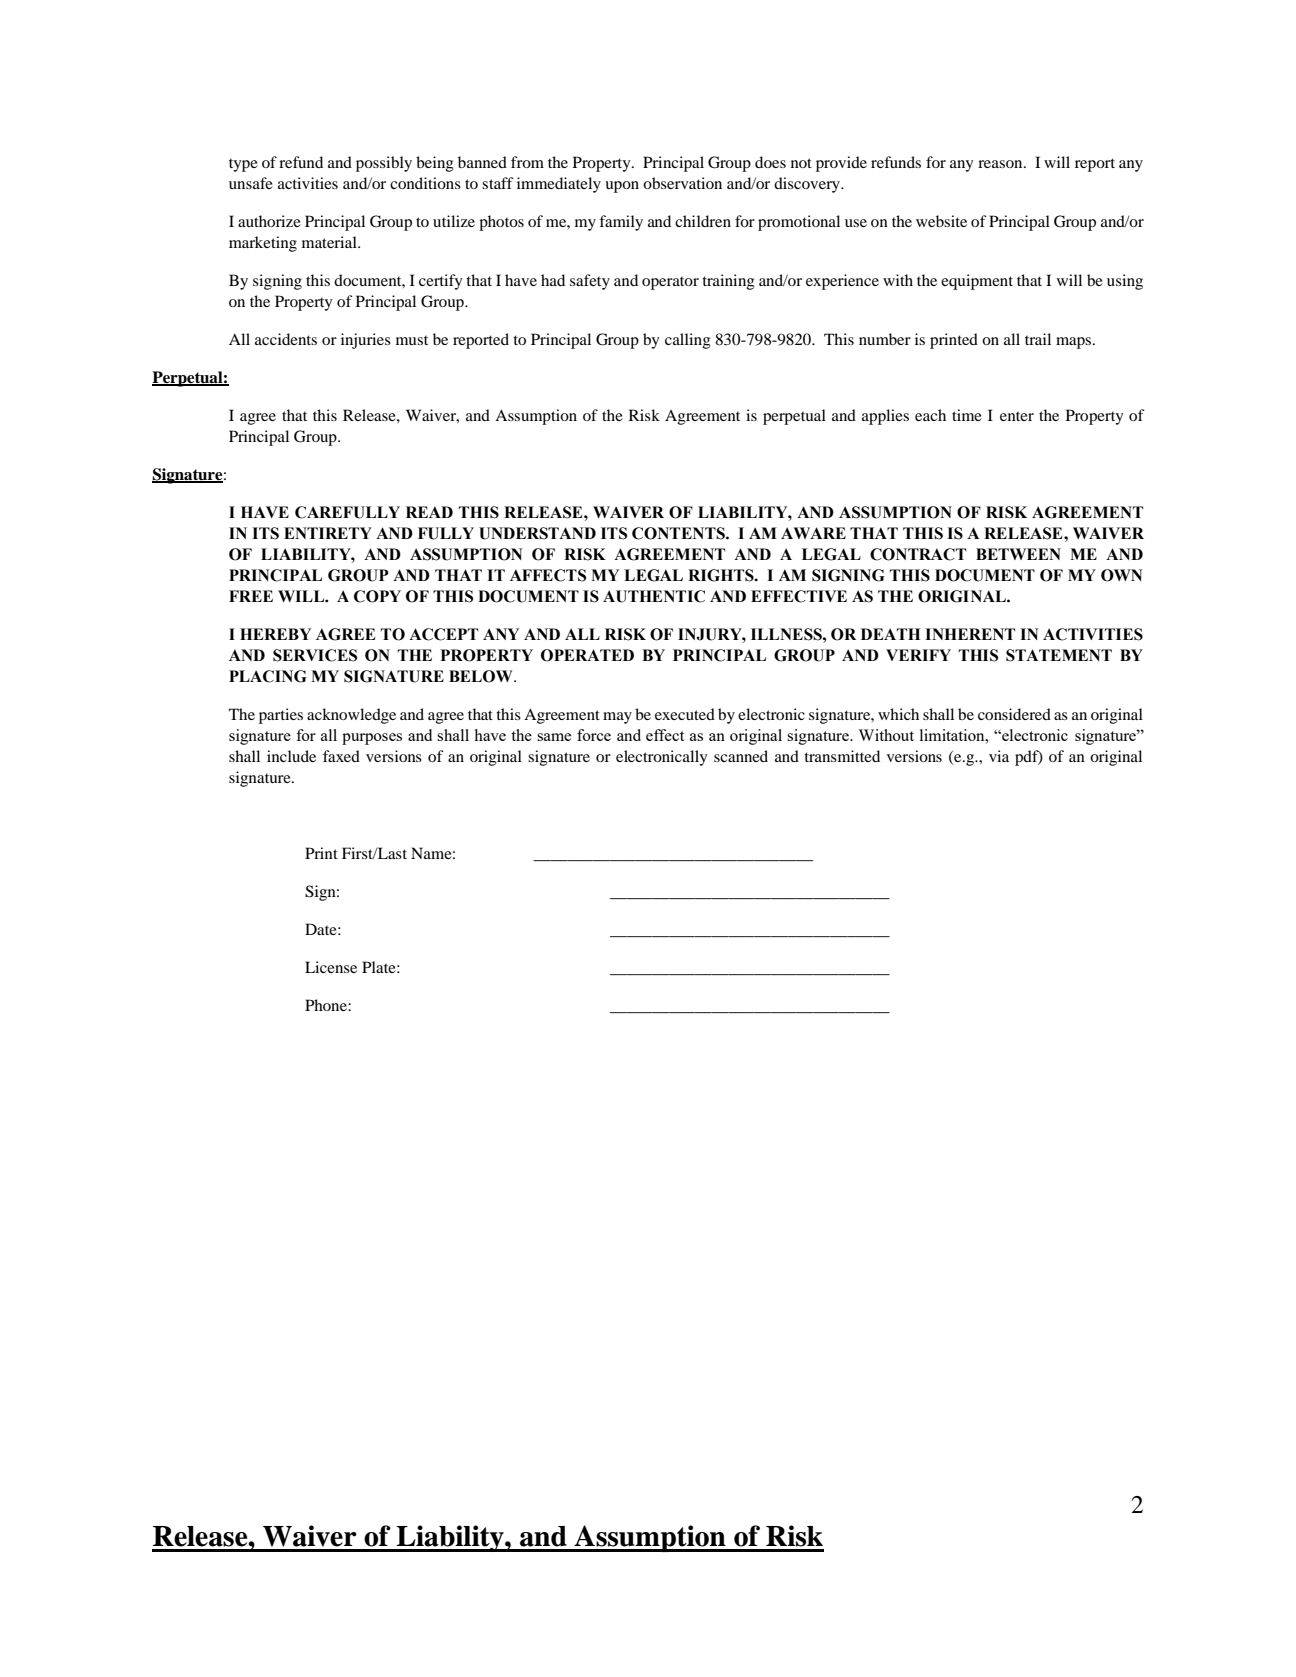 This document has height=1677, width=1296. I want to click on CONTENTS, so click(679, 533).
